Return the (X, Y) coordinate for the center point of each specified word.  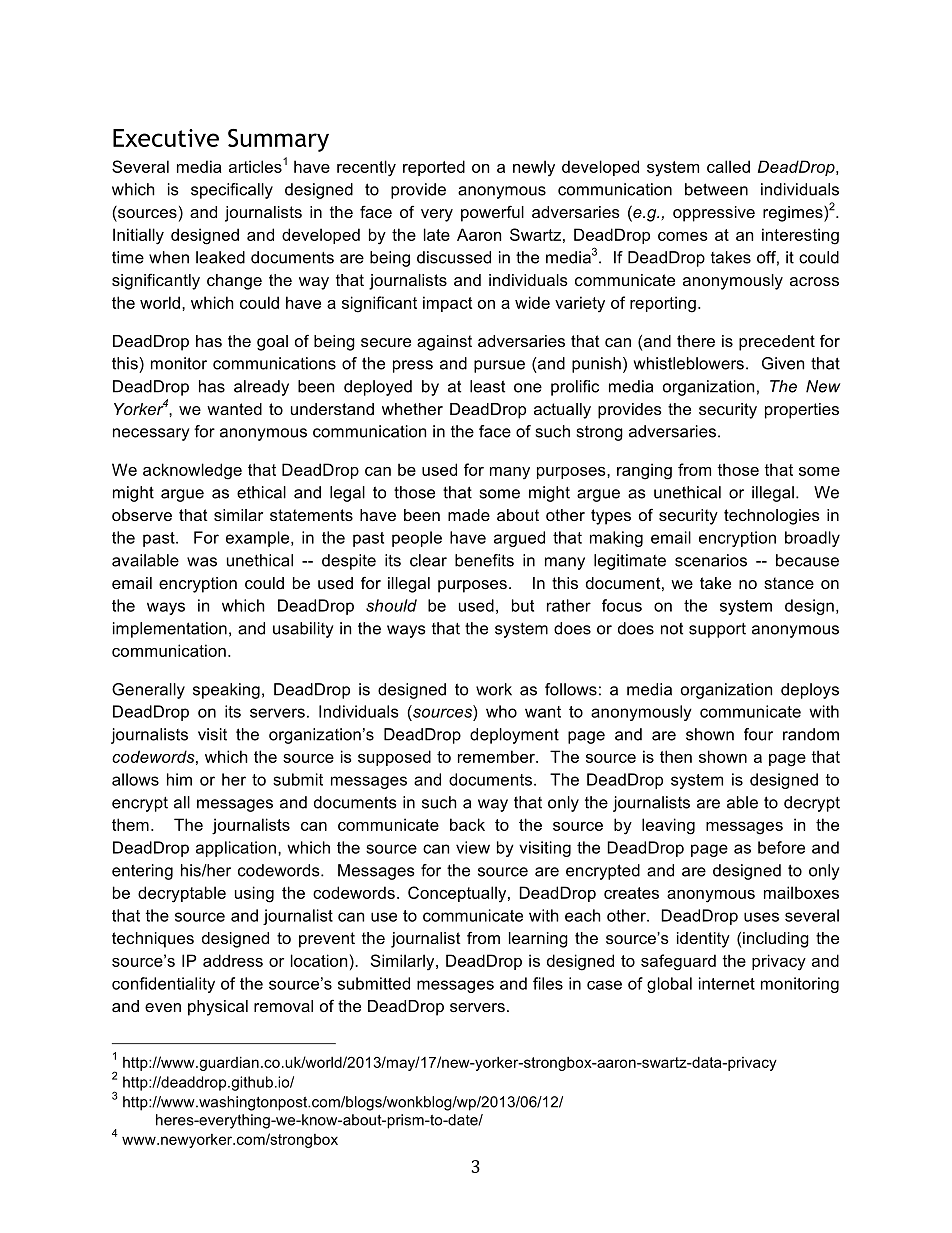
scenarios (711, 560)
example (259, 539)
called (728, 166)
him (179, 779)
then (676, 756)
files (548, 983)
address (233, 960)
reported (434, 168)
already (261, 388)
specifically (232, 191)
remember (497, 756)
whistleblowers (689, 363)
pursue (499, 366)
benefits (484, 560)
